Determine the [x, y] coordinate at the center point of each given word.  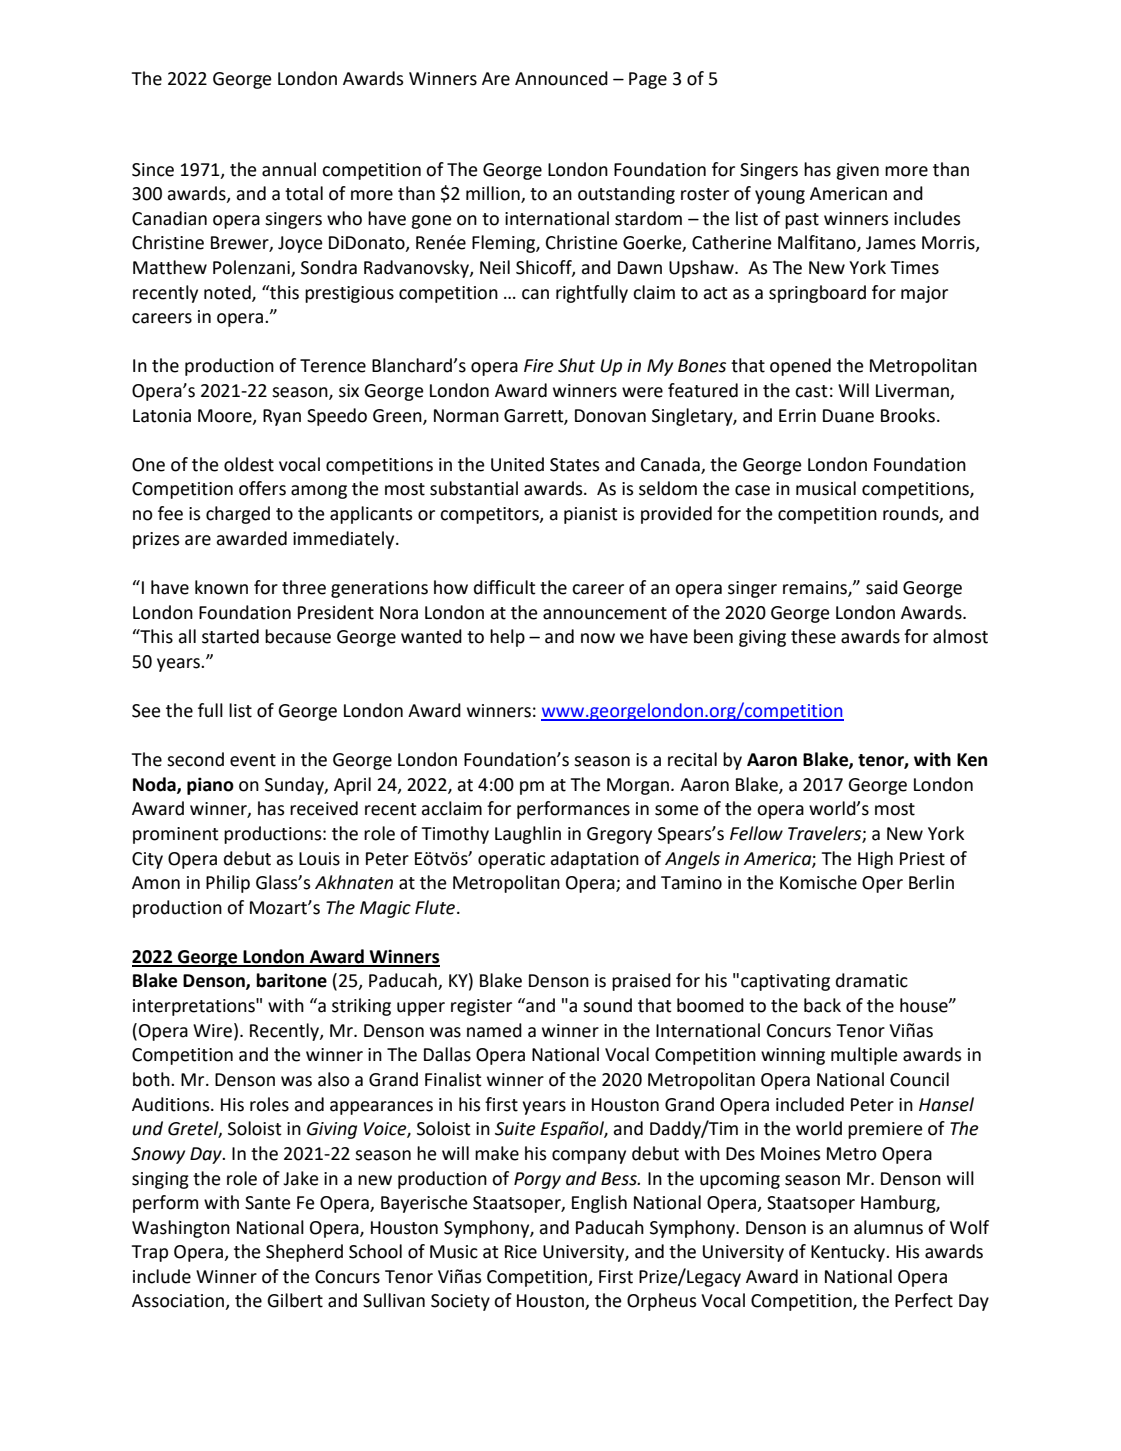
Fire [539, 366]
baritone [291, 980]
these [813, 636]
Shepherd [304, 1253]
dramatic [872, 980]
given [857, 171]
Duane [848, 416]
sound [607, 1005]
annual [289, 169]
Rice [521, 1252]
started [230, 636]
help [507, 638]
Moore [226, 416]
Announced [561, 78]
